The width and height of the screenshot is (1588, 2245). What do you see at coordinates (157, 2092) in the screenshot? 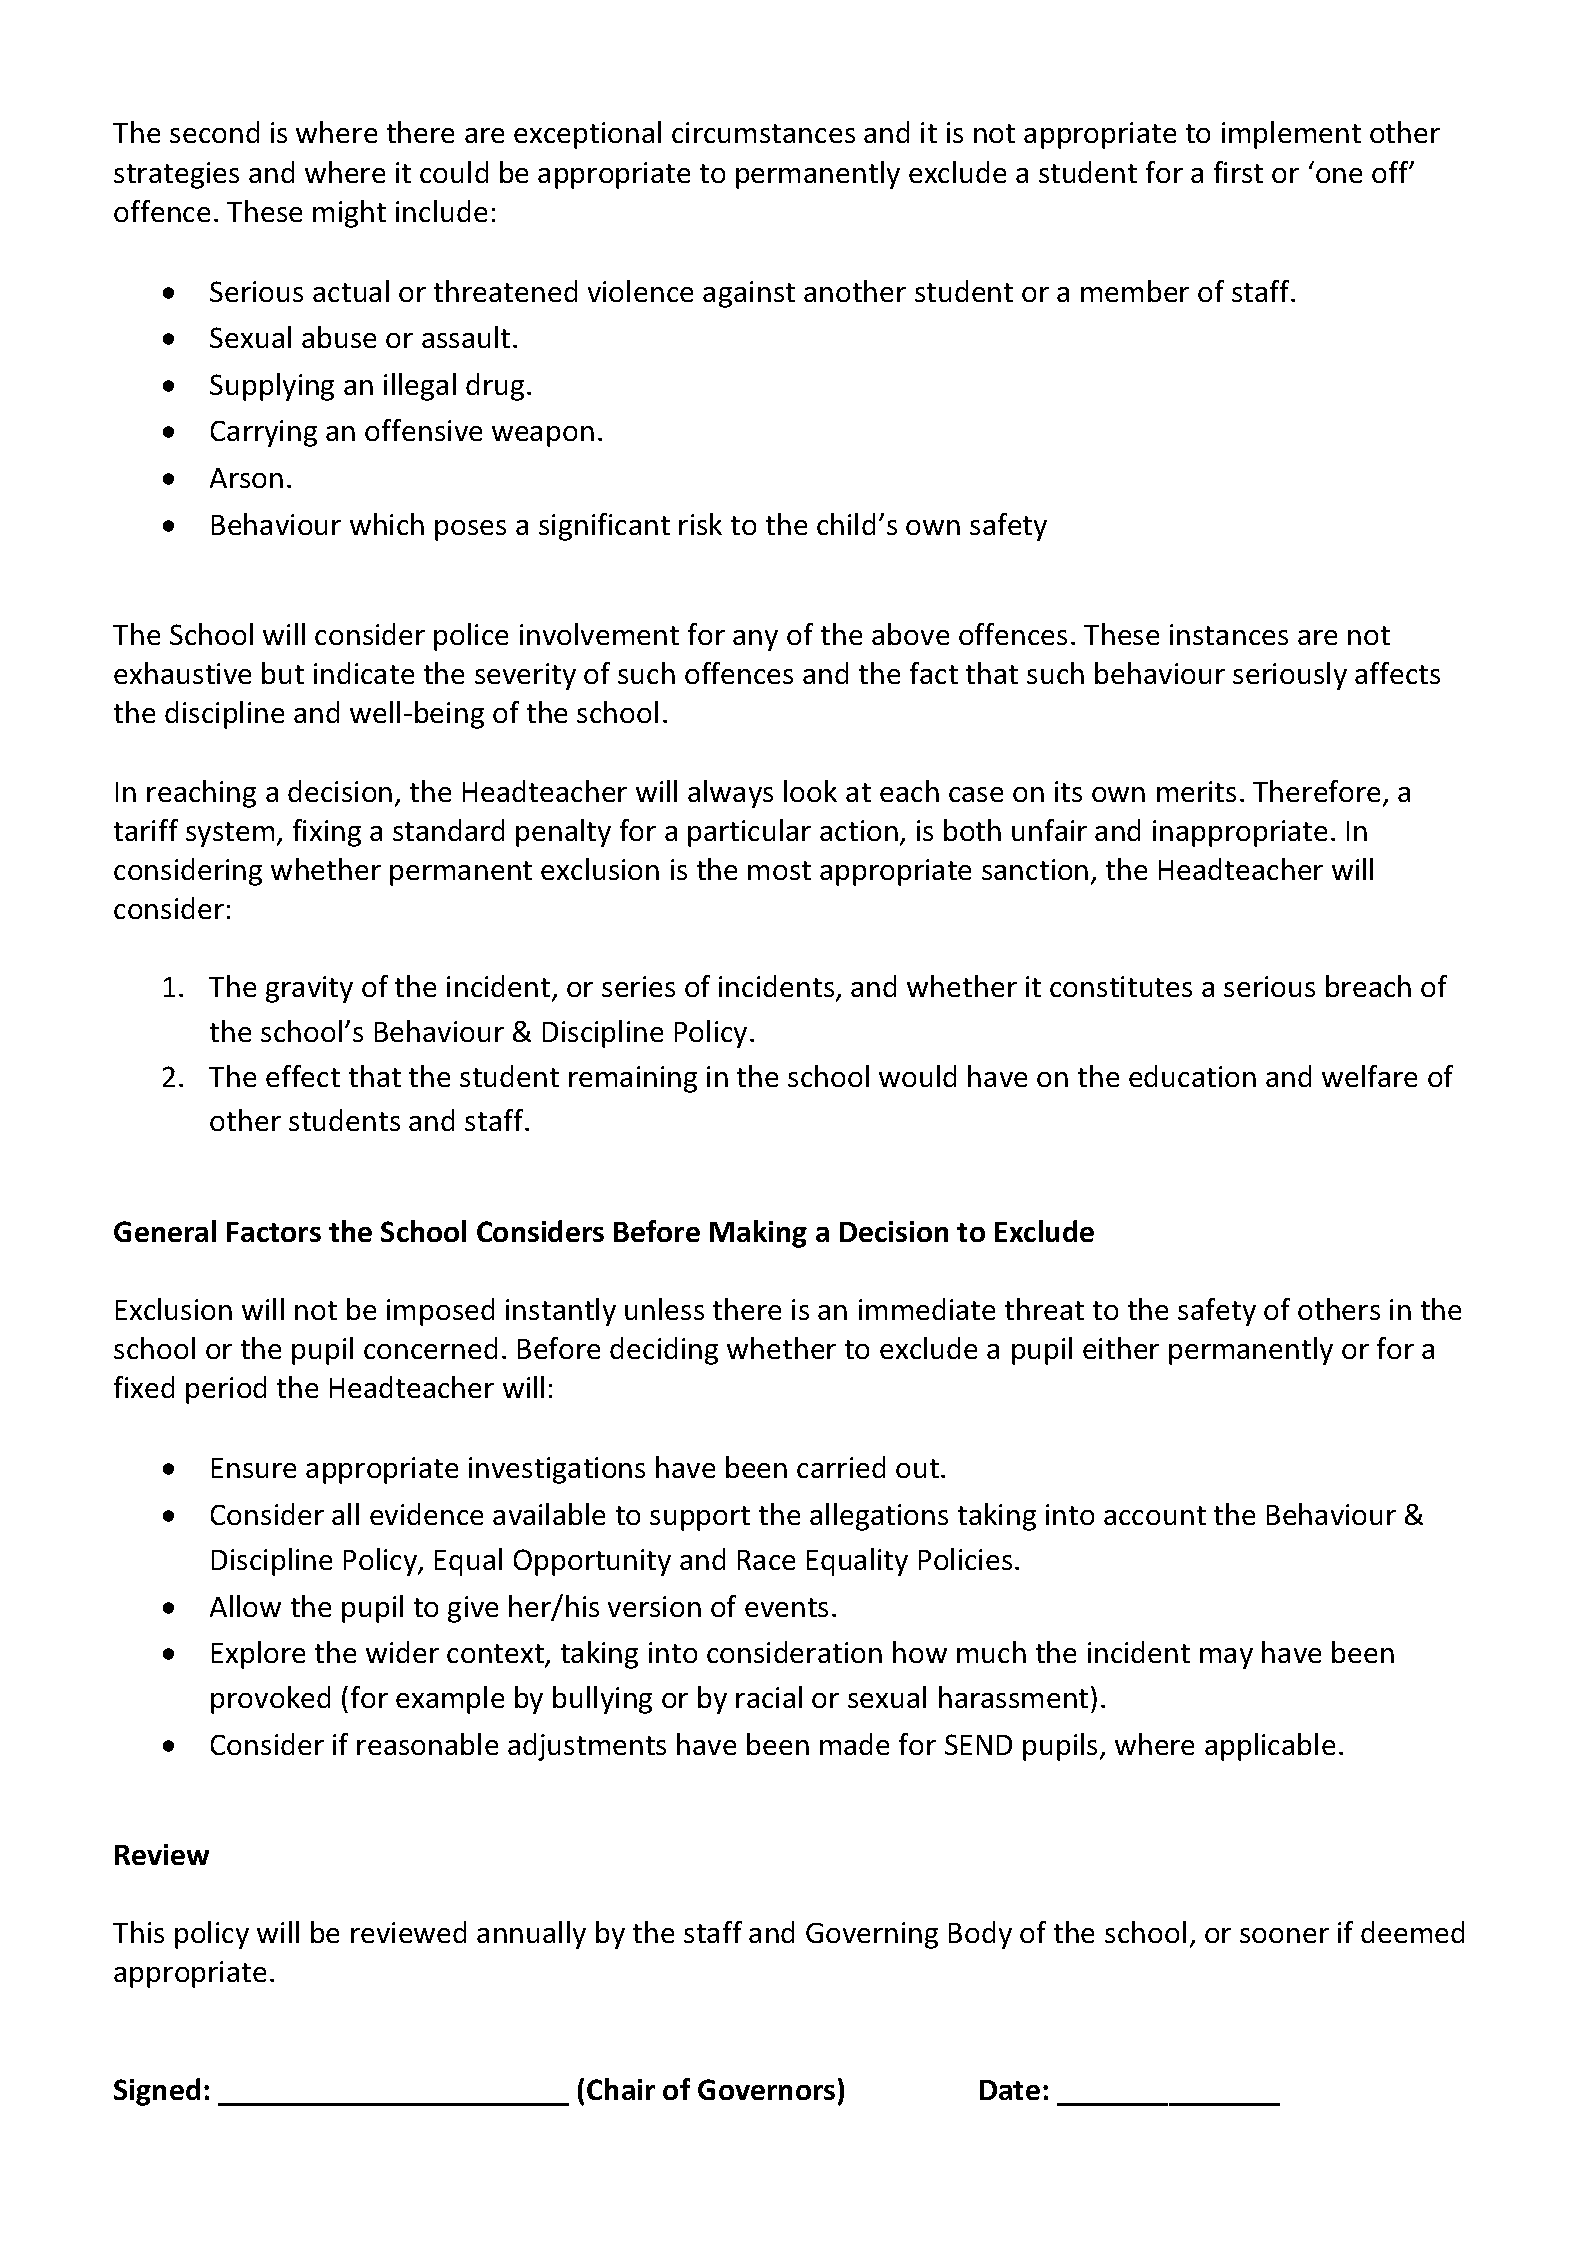
I see `Signed` at bounding box center [157, 2092].
